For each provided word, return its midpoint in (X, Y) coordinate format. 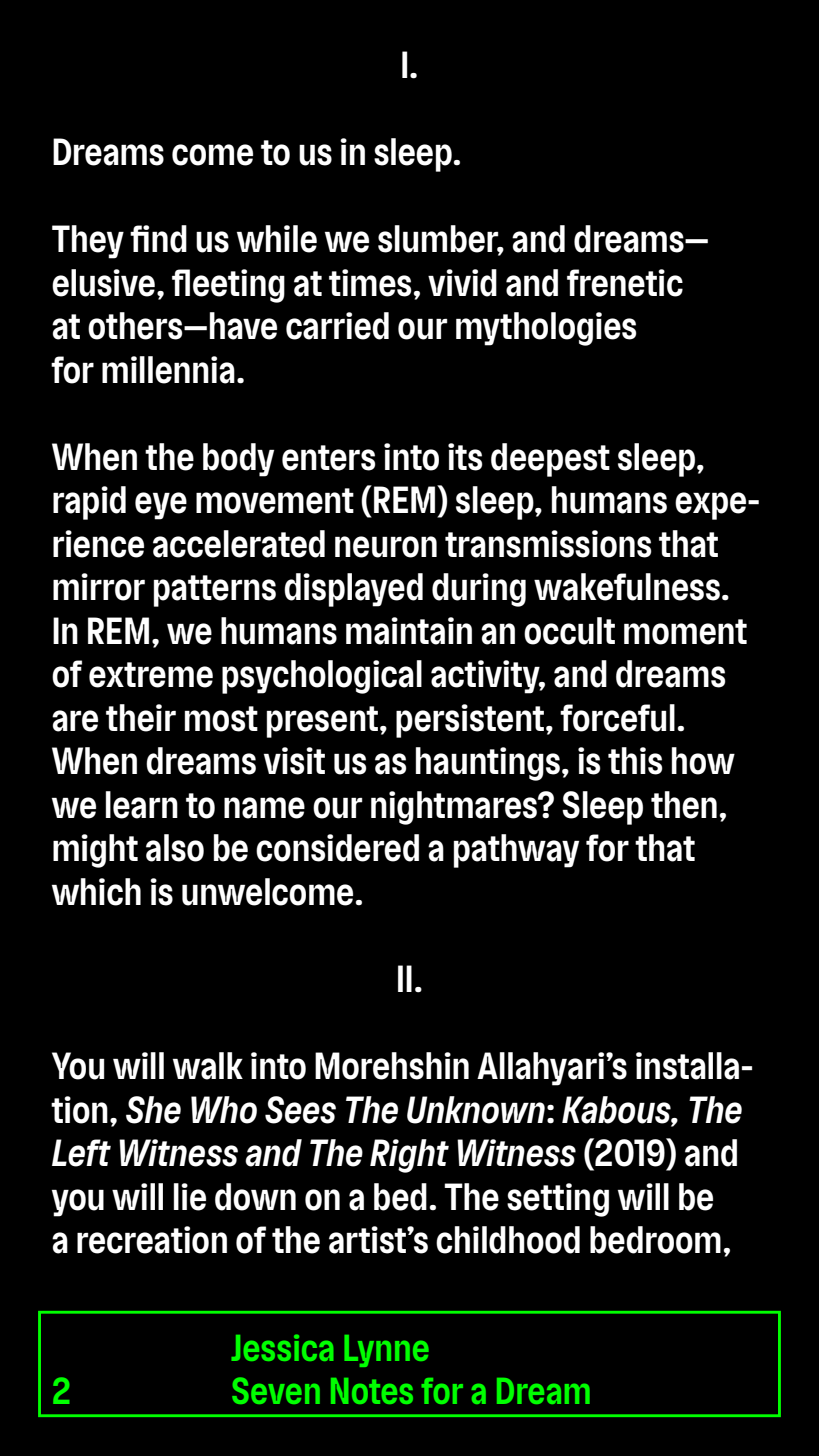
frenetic (625, 283)
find (158, 239)
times (370, 283)
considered (337, 848)
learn (142, 805)
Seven (276, 1390)
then (684, 805)
